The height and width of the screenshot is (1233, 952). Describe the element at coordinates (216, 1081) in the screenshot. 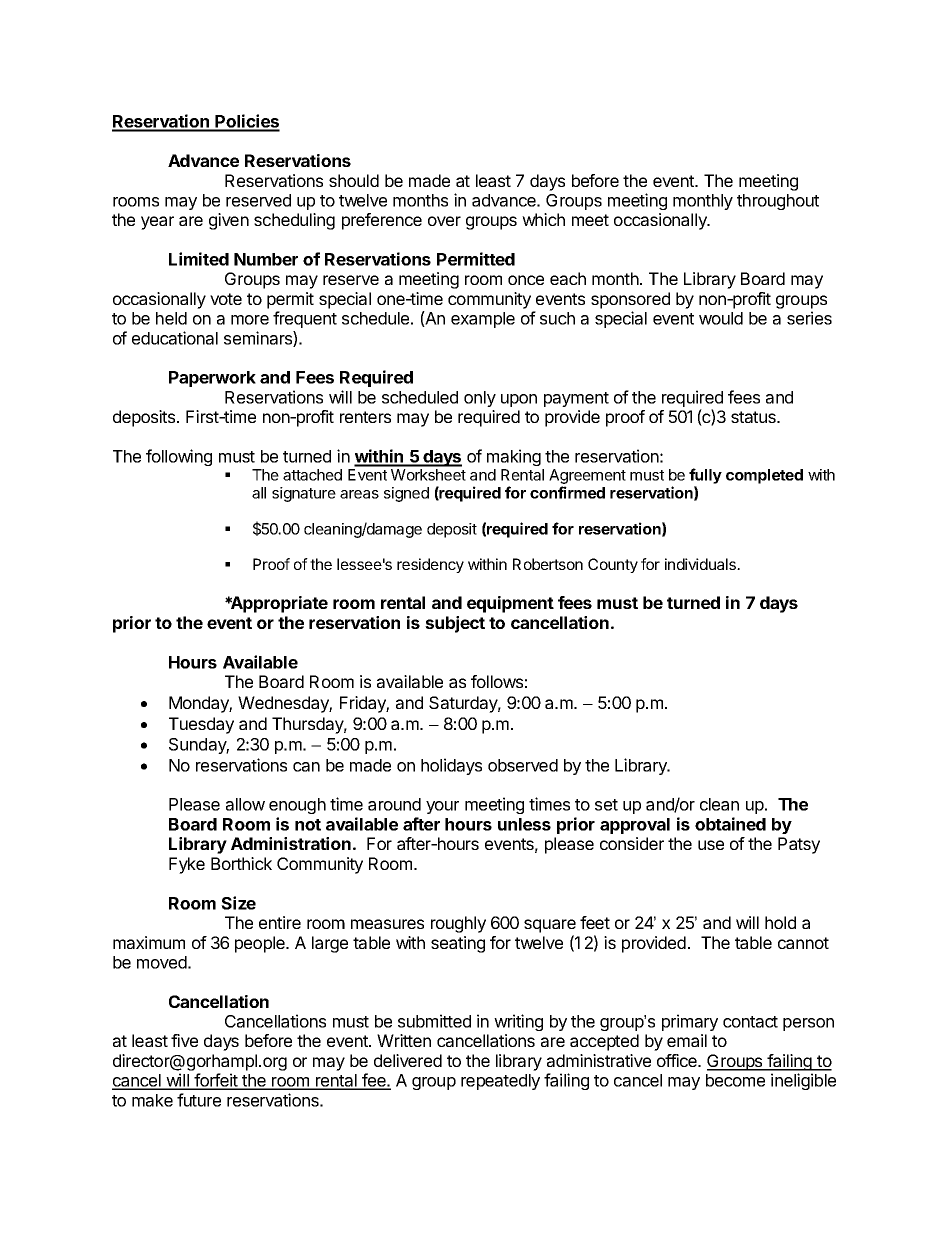

I see `forfeit` at that location.
